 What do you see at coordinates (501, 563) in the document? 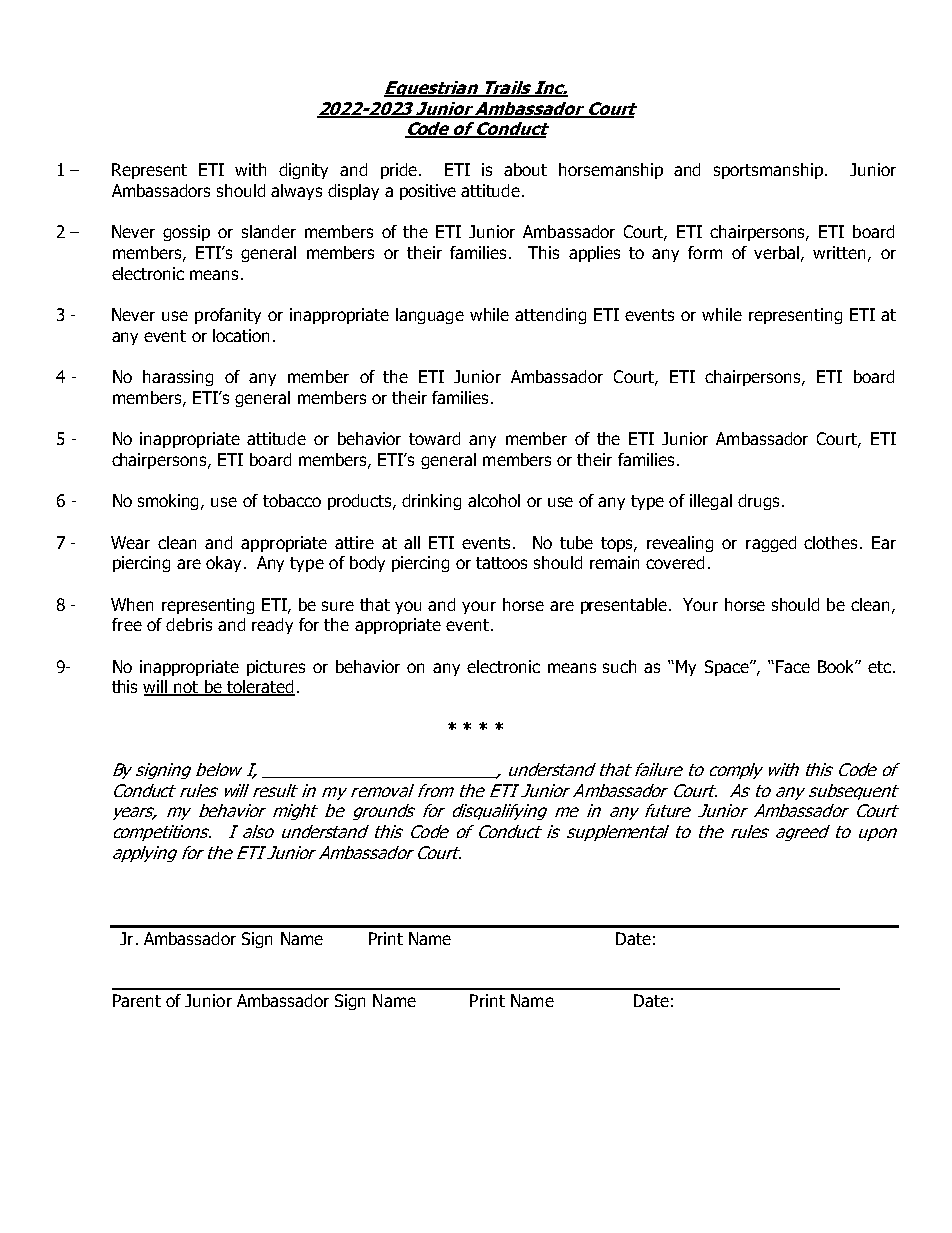
I see `tattoos` at bounding box center [501, 563].
